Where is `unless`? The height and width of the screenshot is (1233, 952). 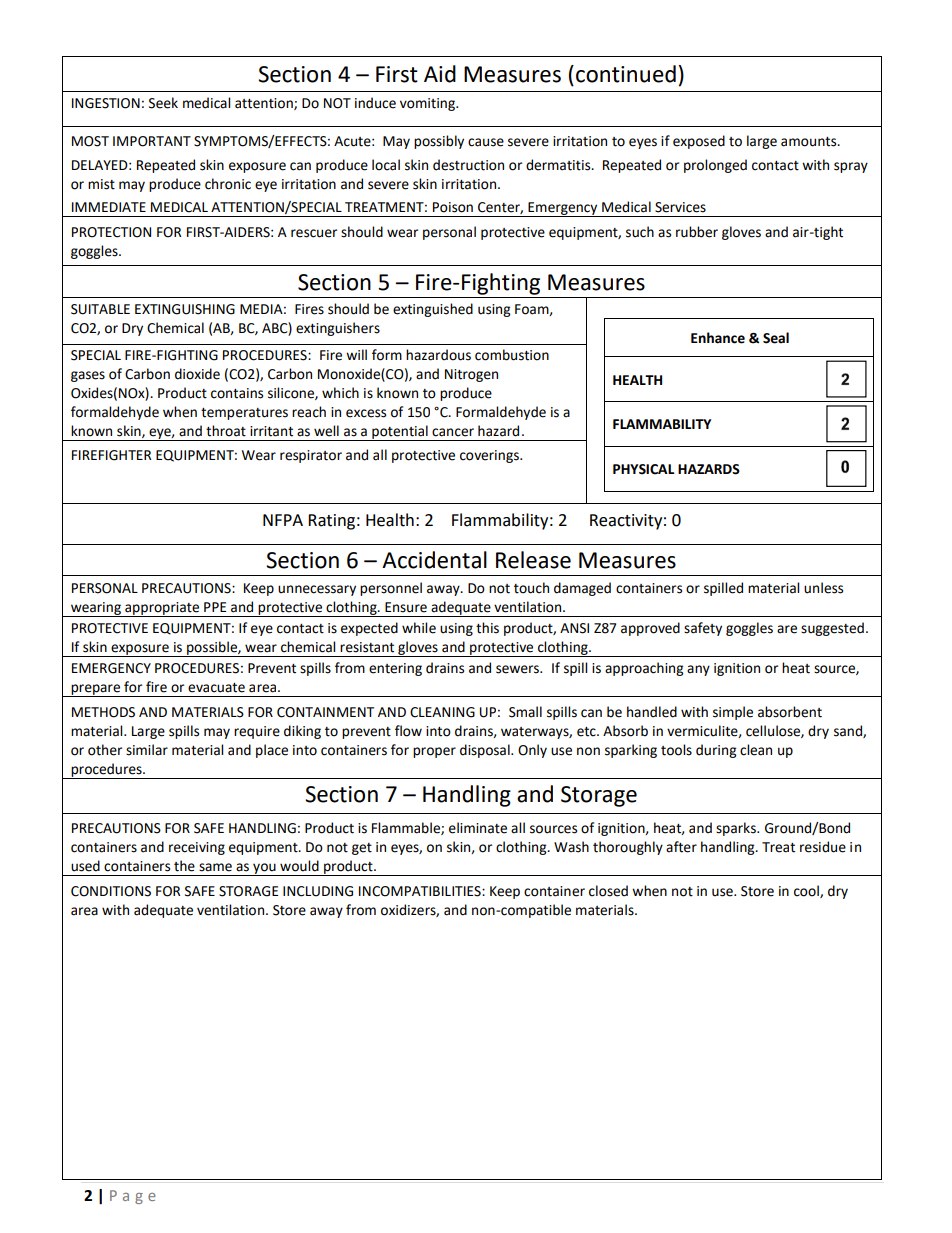 unless is located at coordinates (823, 588).
